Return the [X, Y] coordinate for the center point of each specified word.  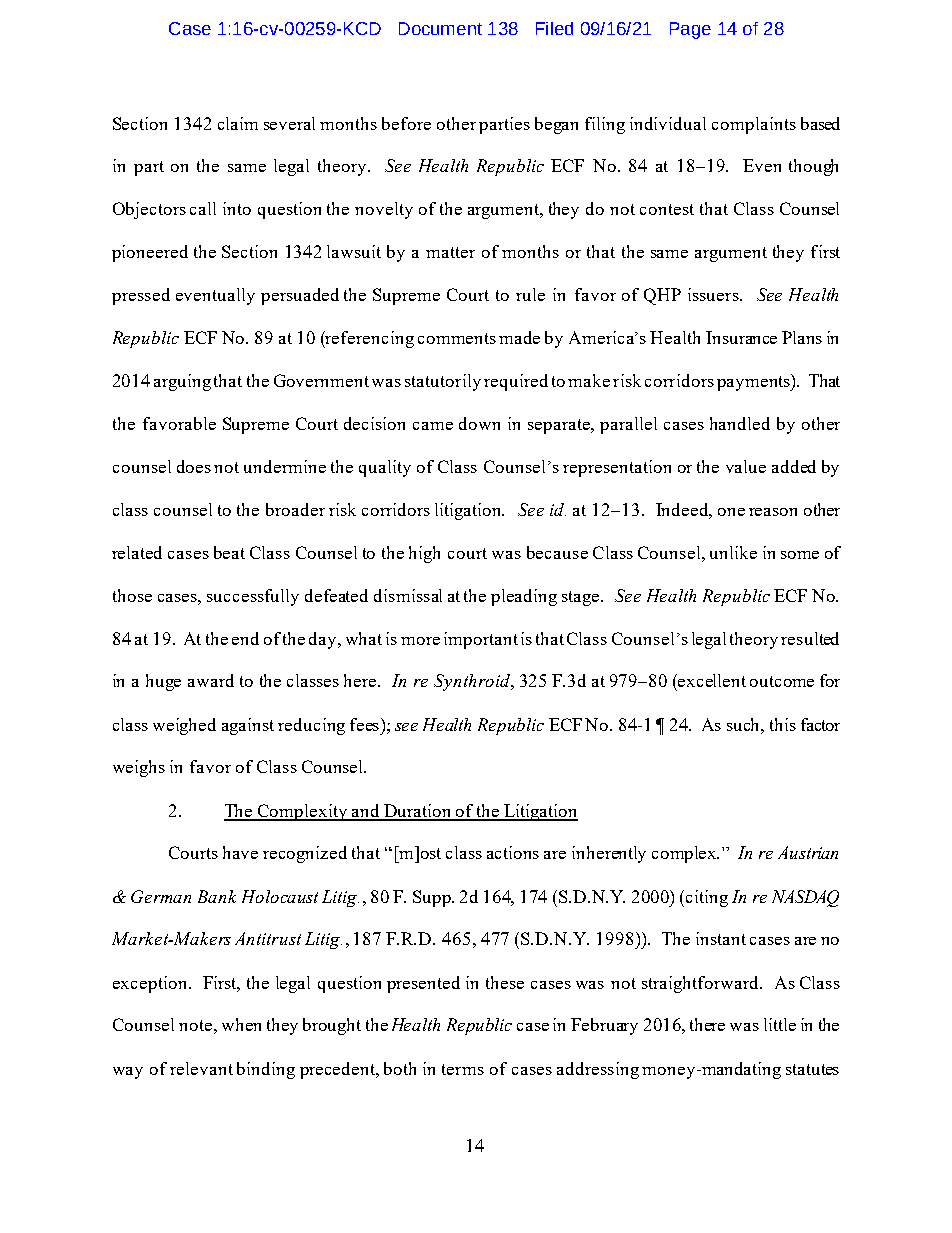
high [424, 554]
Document [440, 28]
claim [238, 123]
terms [463, 1069]
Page [690, 30]
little [780, 1024]
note [195, 1025]
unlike [733, 552]
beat [229, 552]
